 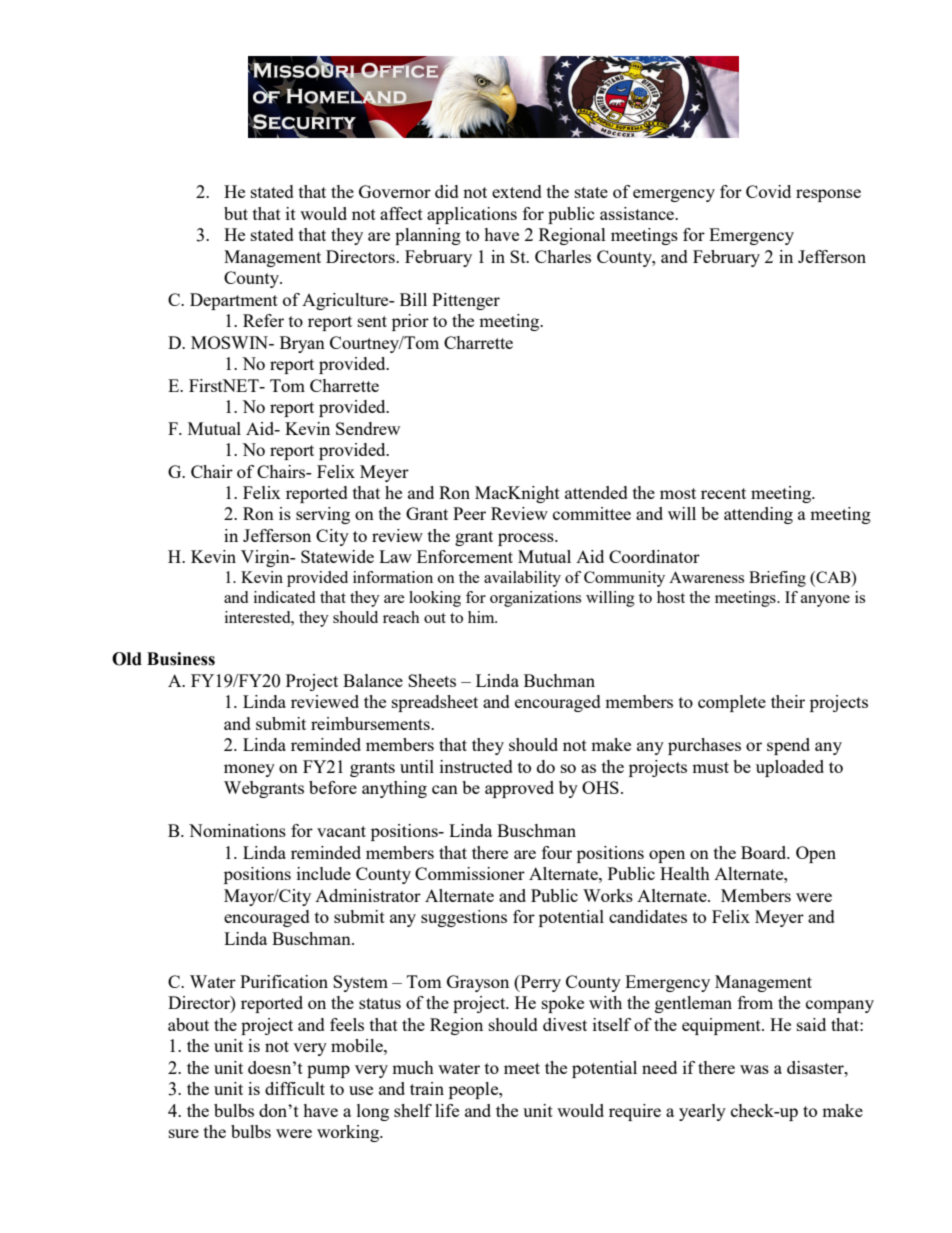 I want to click on Covid, so click(x=768, y=191).
